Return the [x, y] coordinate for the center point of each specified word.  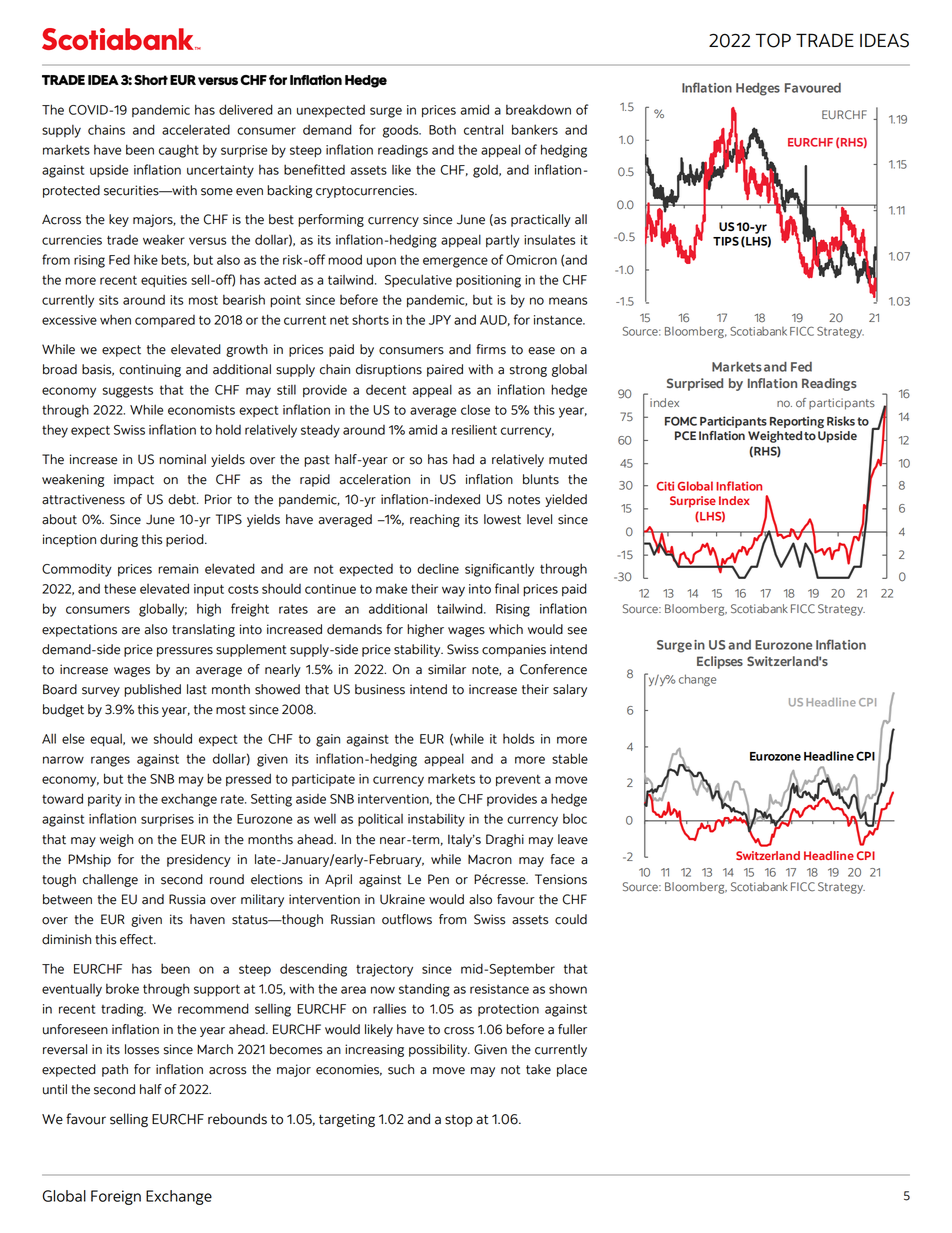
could [571, 919]
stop [459, 1121]
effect [137, 939]
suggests [127, 391]
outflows [407, 919]
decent [386, 390]
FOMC [681, 421]
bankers [535, 129]
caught [179, 151]
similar [447, 669]
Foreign [116, 1197]
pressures [185, 652]
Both [442, 129]
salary [570, 690]
